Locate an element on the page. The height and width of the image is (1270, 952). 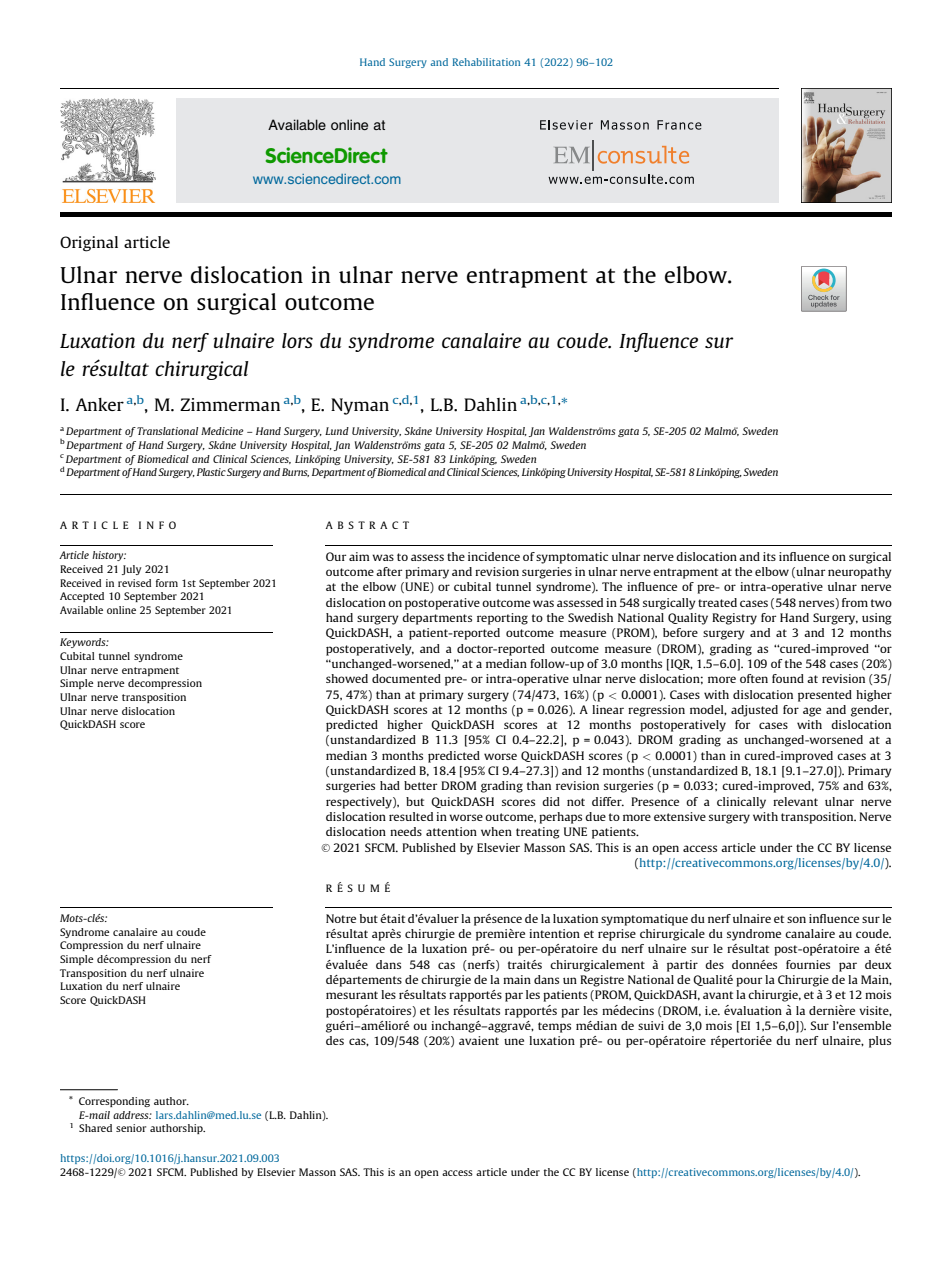
Corresponding is located at coordinates (114, 1102).
